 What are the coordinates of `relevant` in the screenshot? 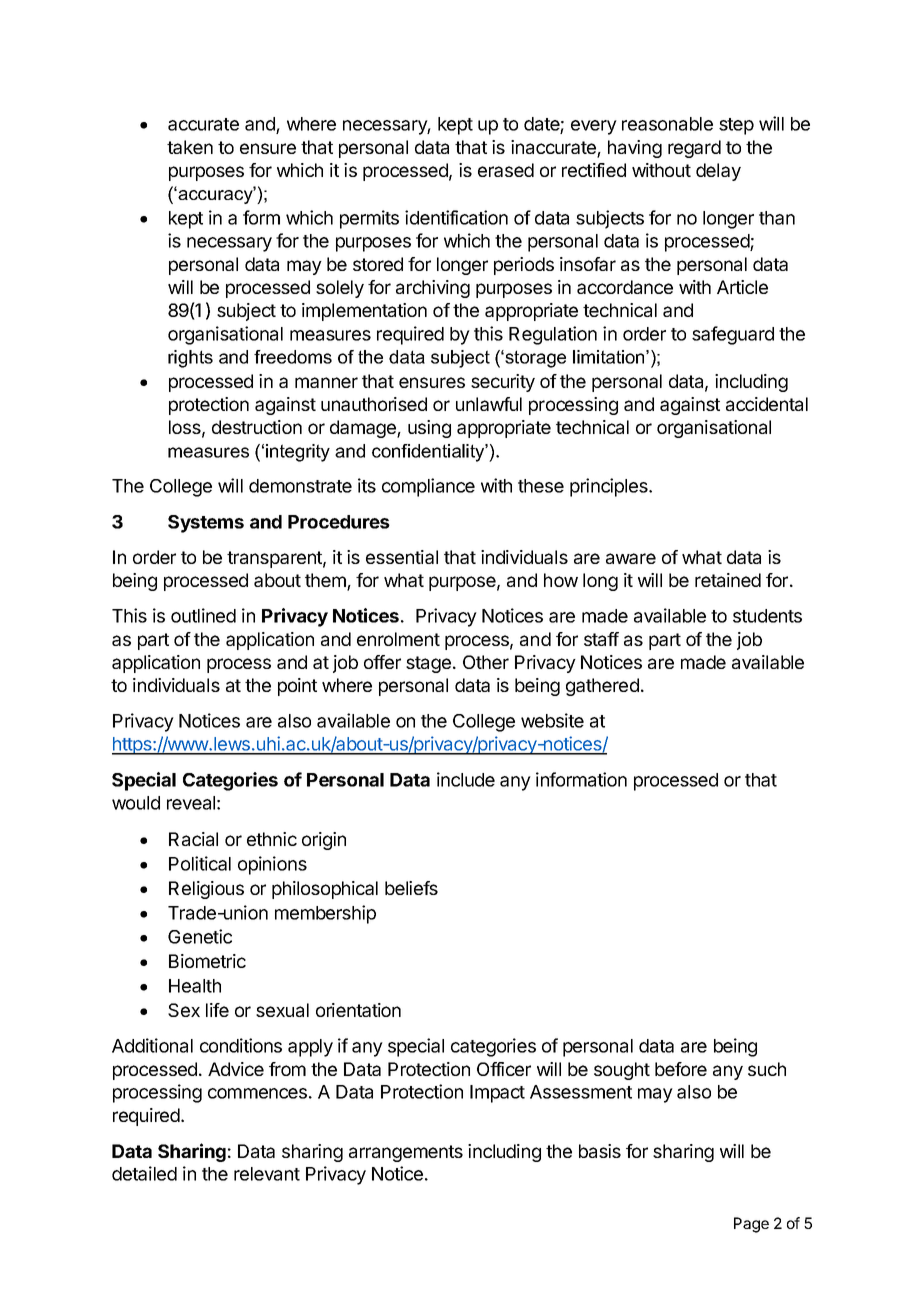 It's located at (267, 1174).
